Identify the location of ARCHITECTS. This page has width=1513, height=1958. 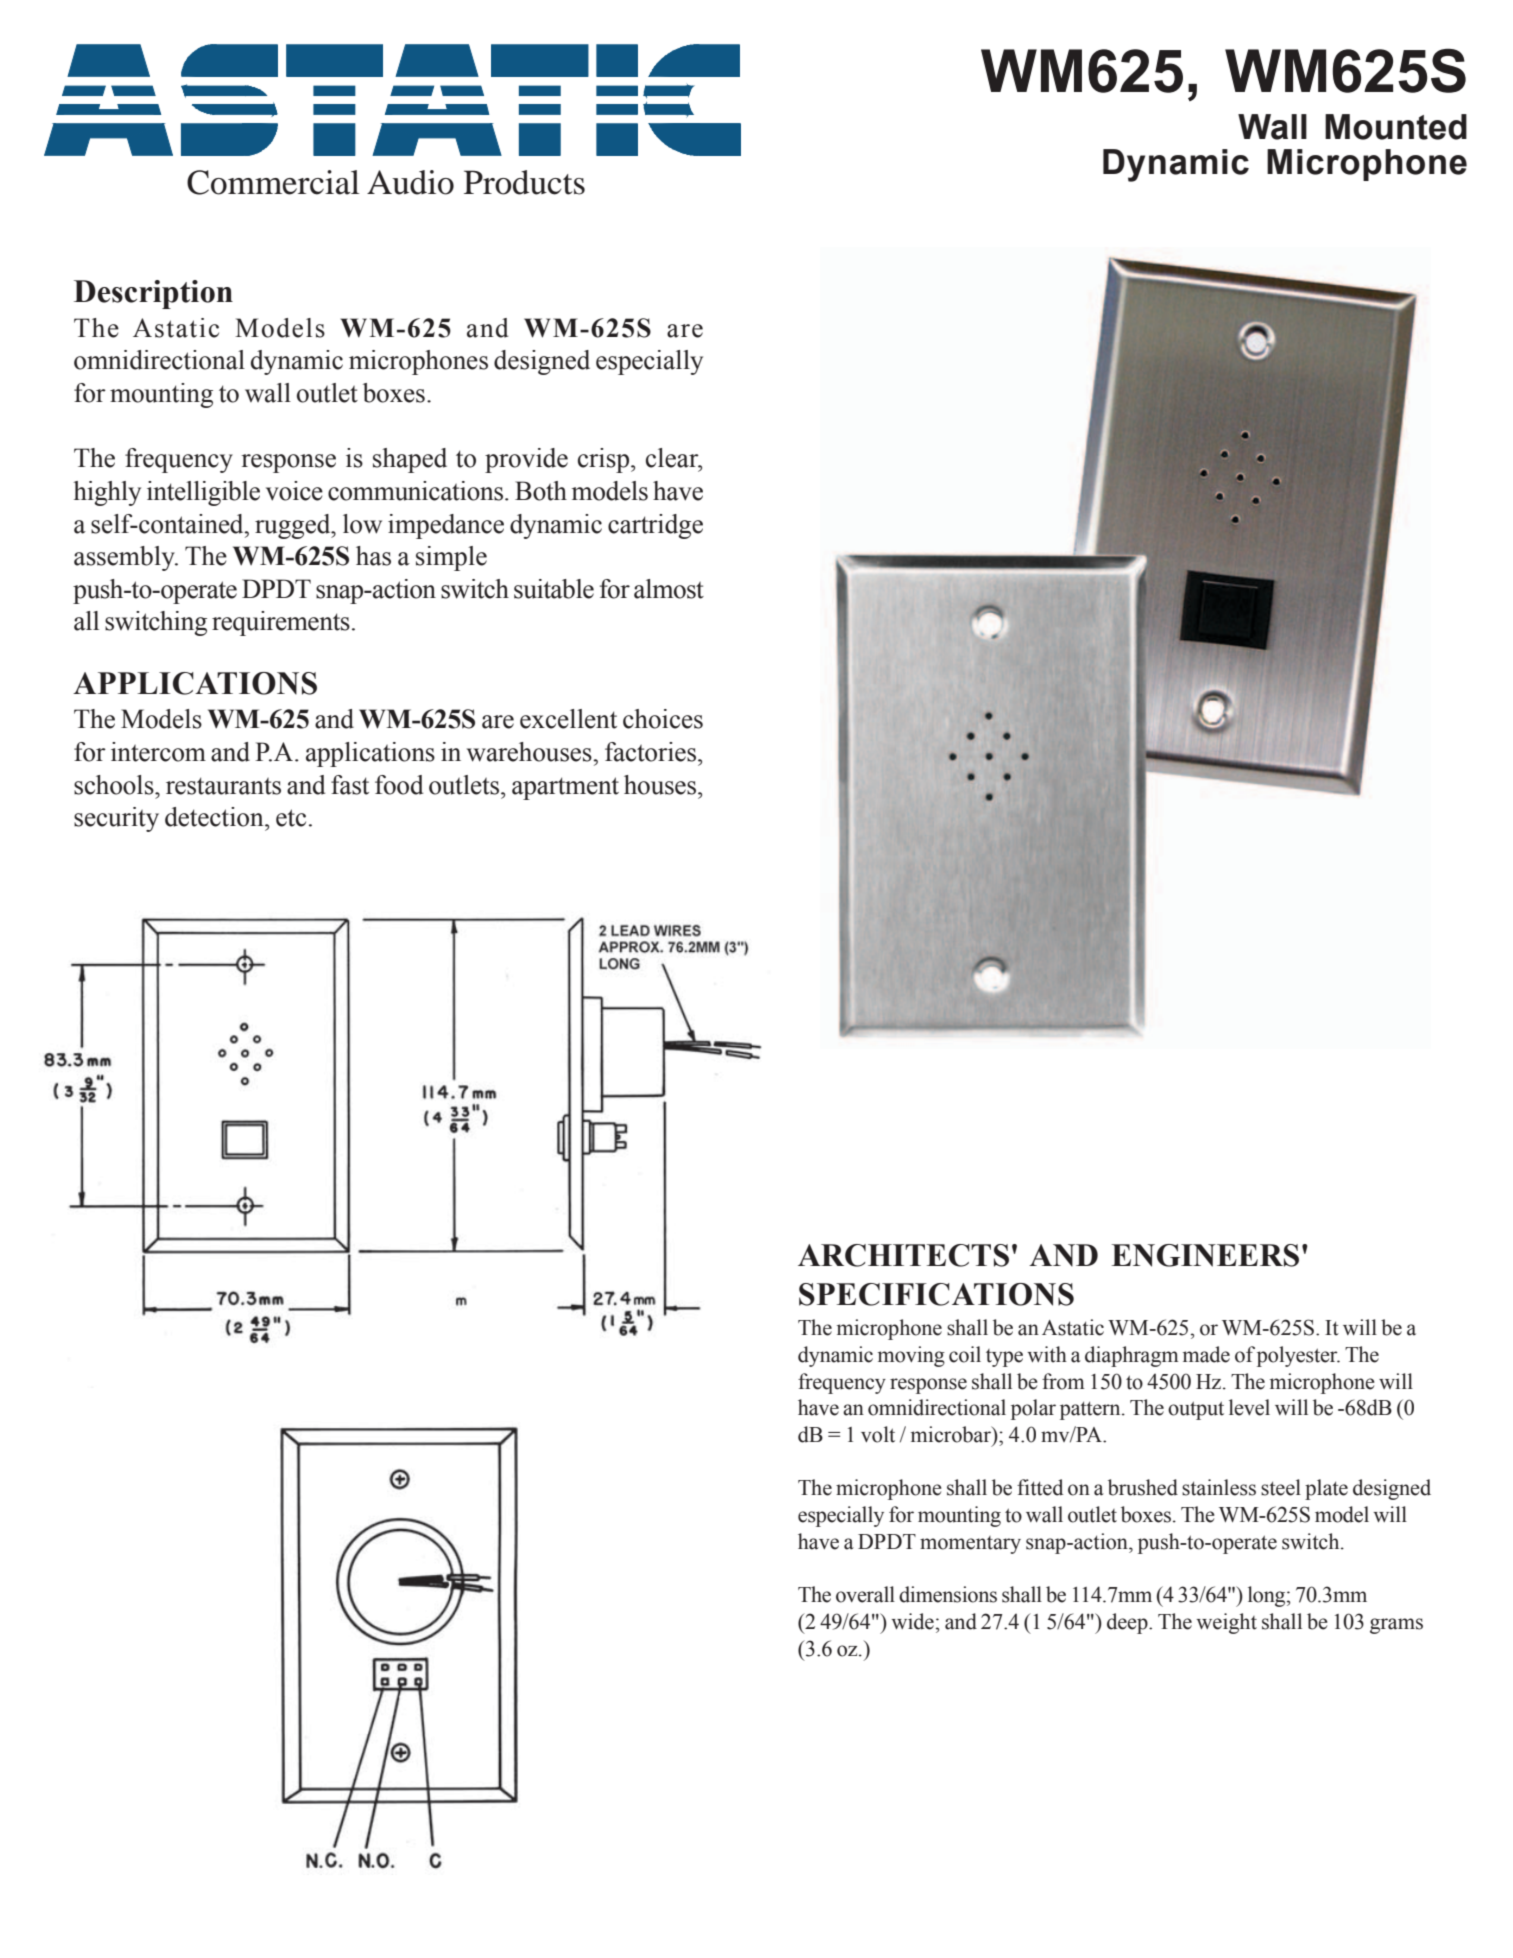
(903, 1255).
